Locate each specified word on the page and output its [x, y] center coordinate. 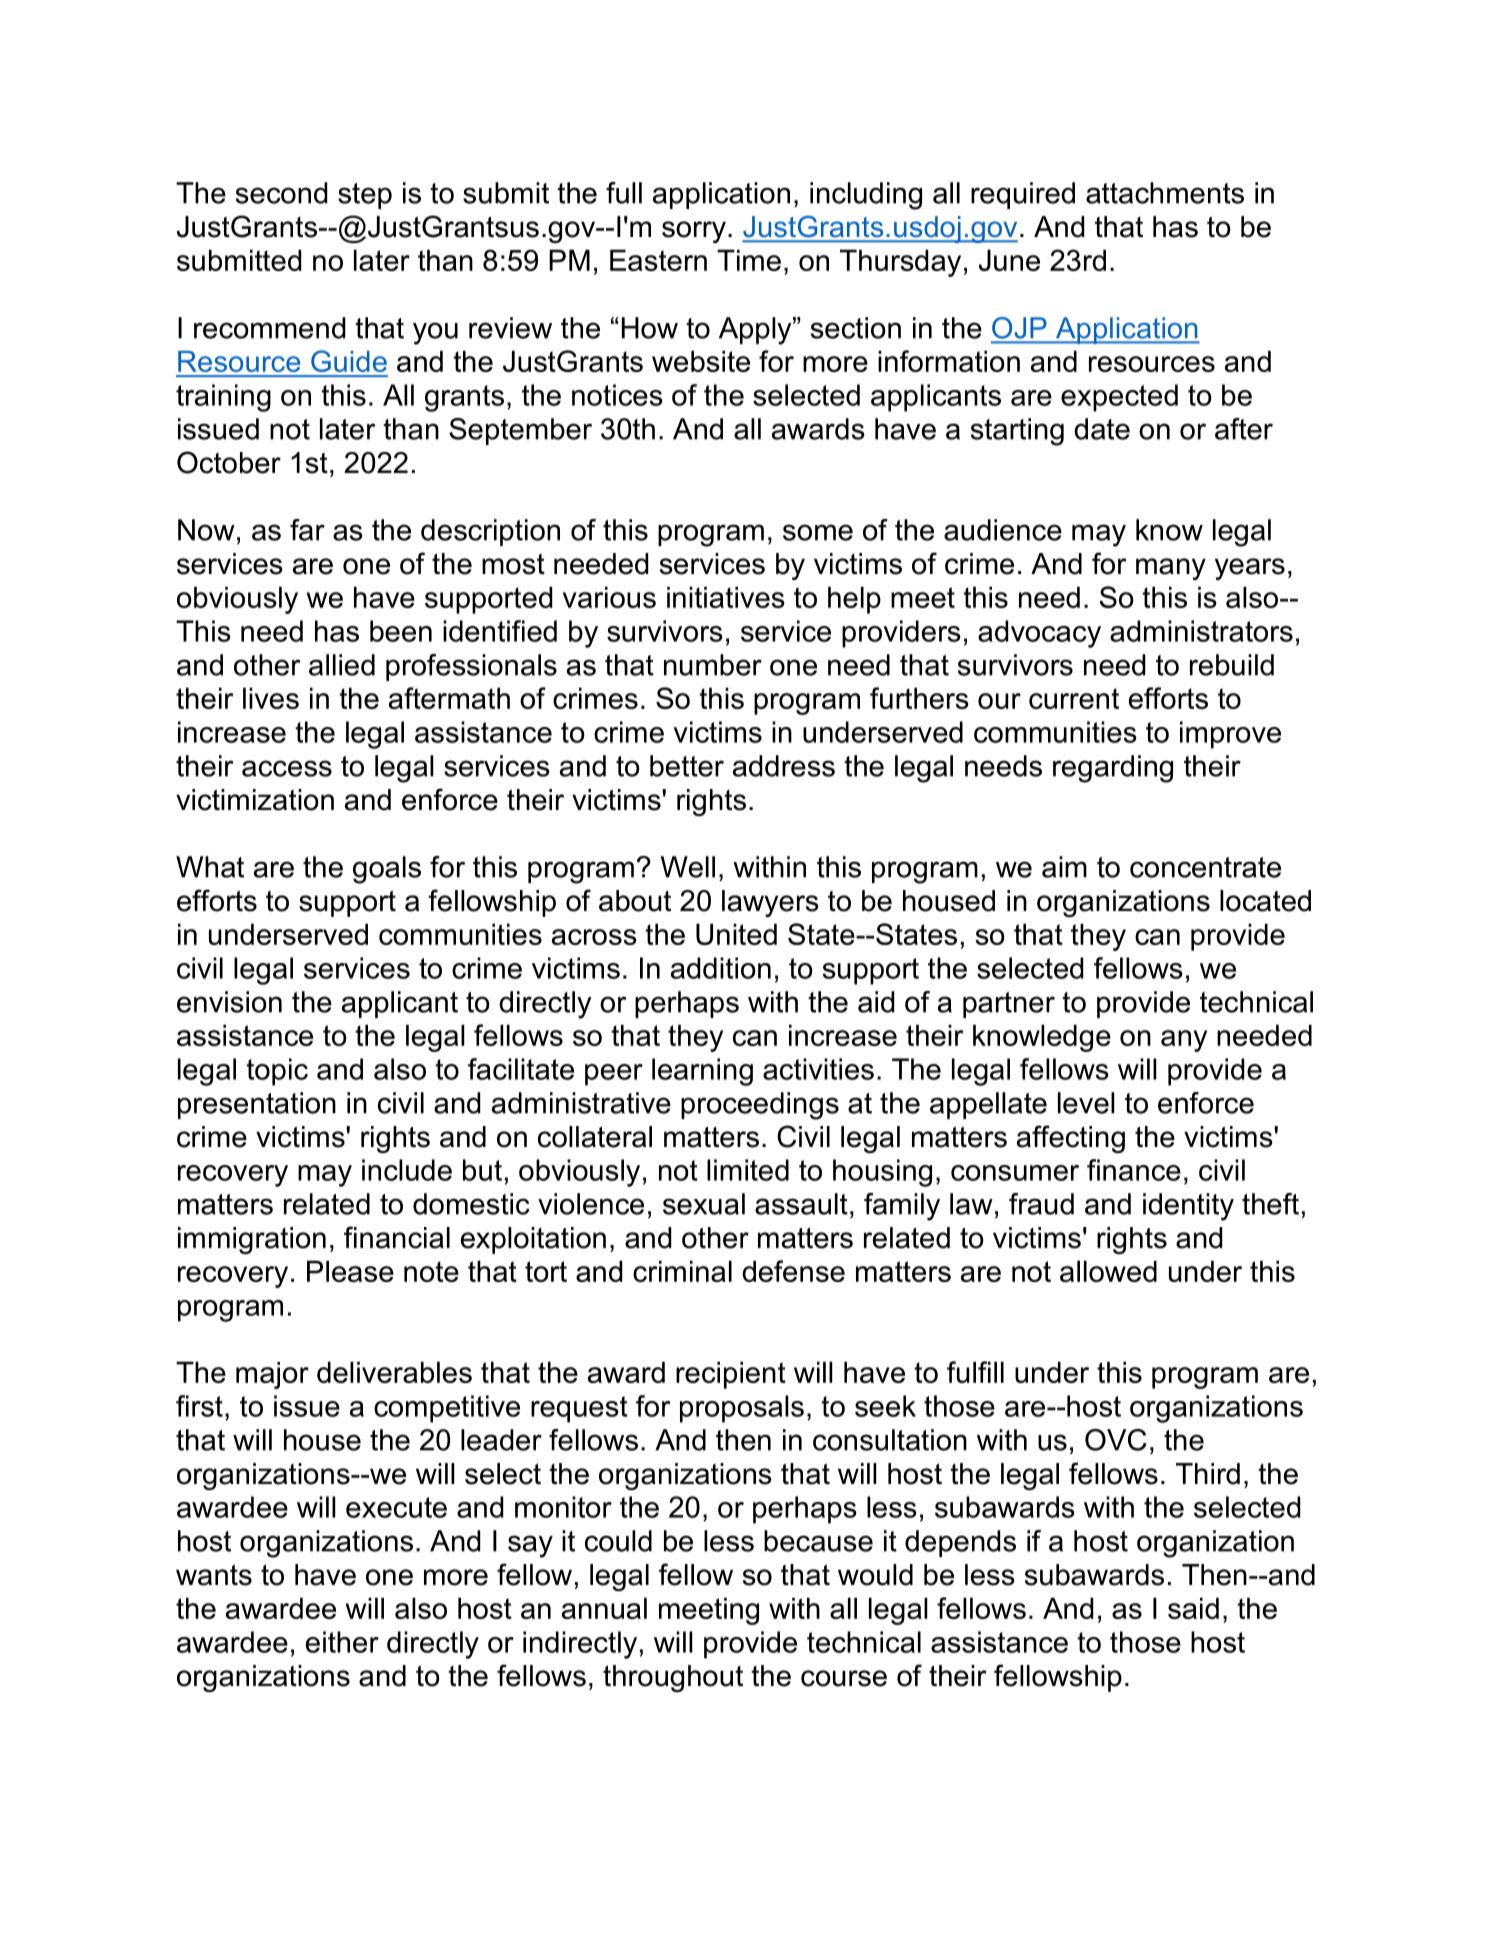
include [407, 1170]
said [1193, 1608]
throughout [673, 1678]
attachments [1165, 193]
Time [749, 260]
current [1074, 698]
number [713, 665]
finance [1134, 1170]
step [365, 196]
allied [342, 665]
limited [748, 1170]
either [342, 1642]
